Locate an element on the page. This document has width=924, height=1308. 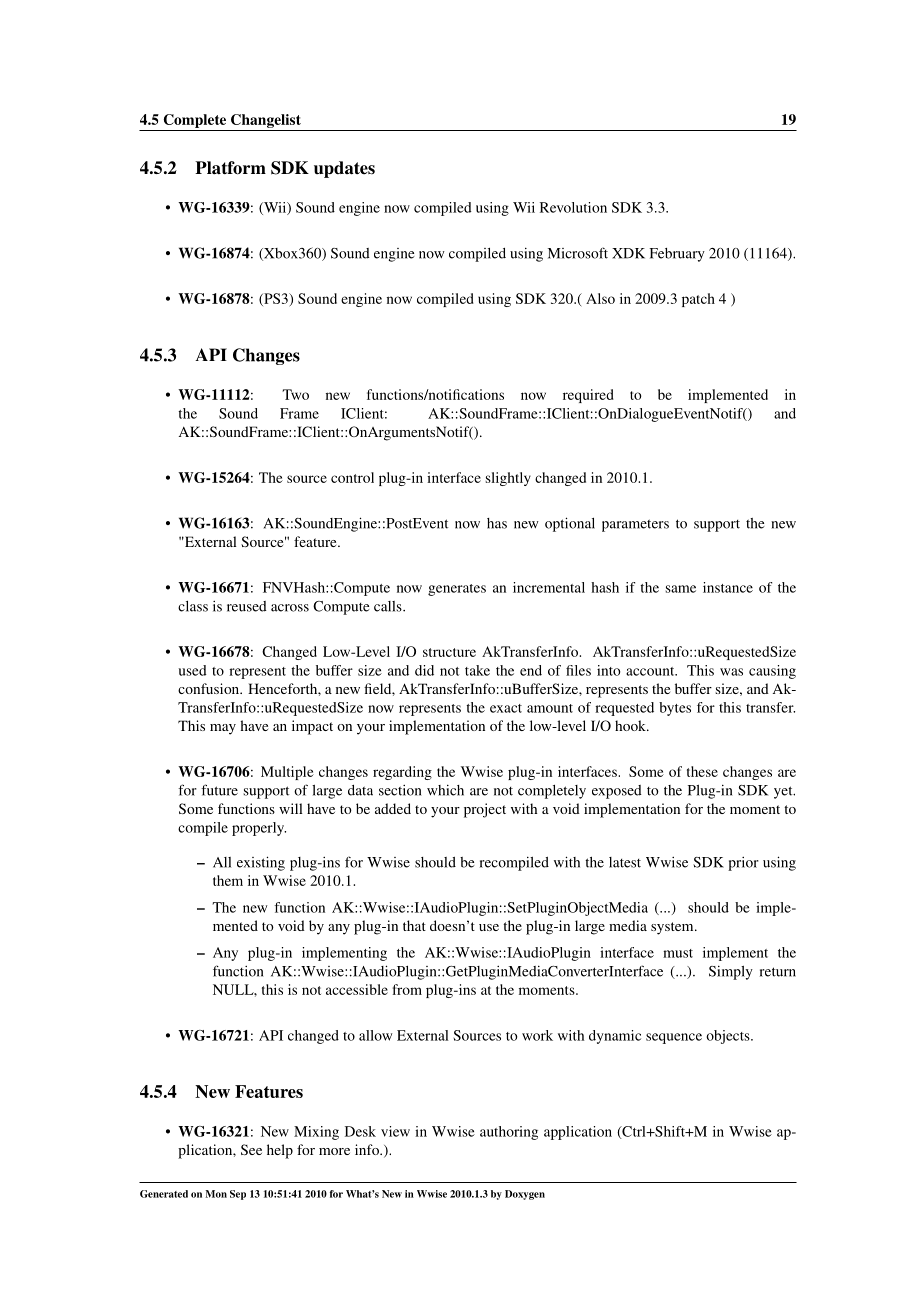
authoring is located at coordinates (509, 1133).
